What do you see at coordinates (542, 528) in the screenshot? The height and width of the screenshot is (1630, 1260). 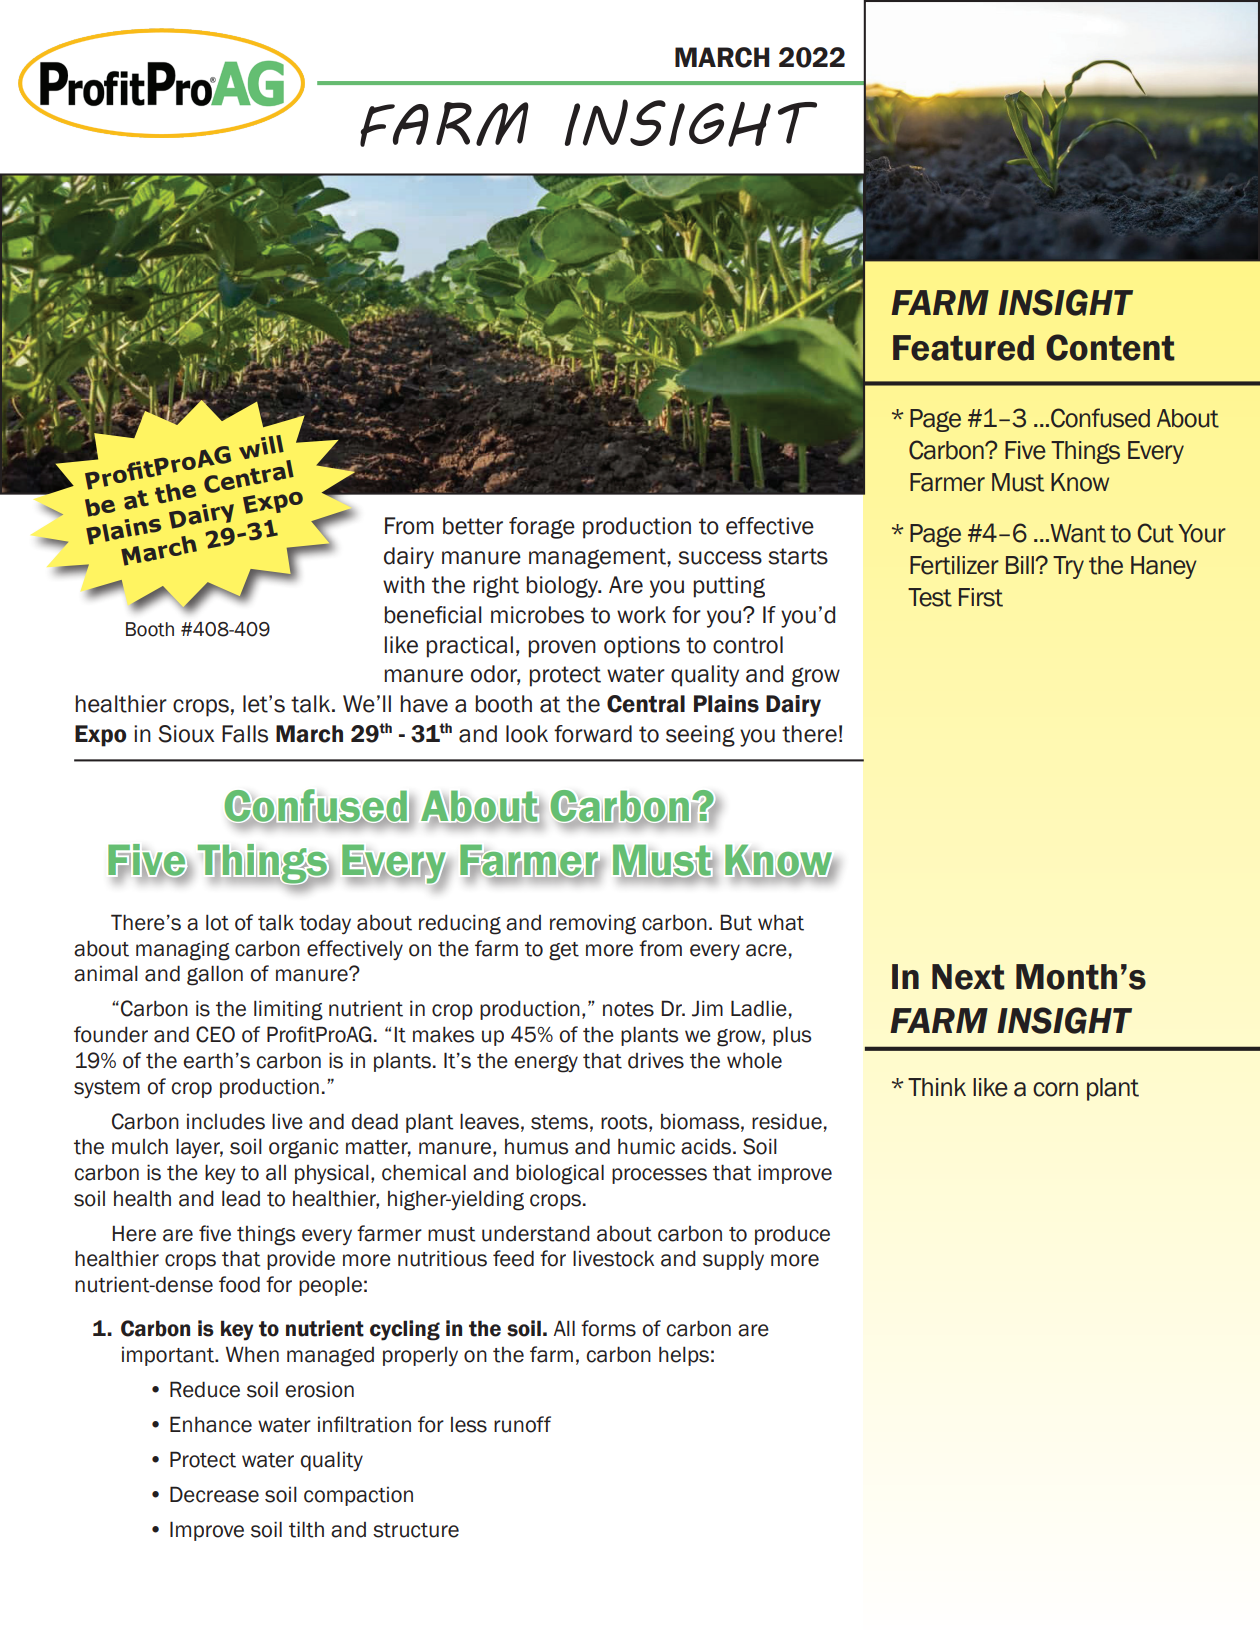 I see `forage` at bounding box center [542, 528].
